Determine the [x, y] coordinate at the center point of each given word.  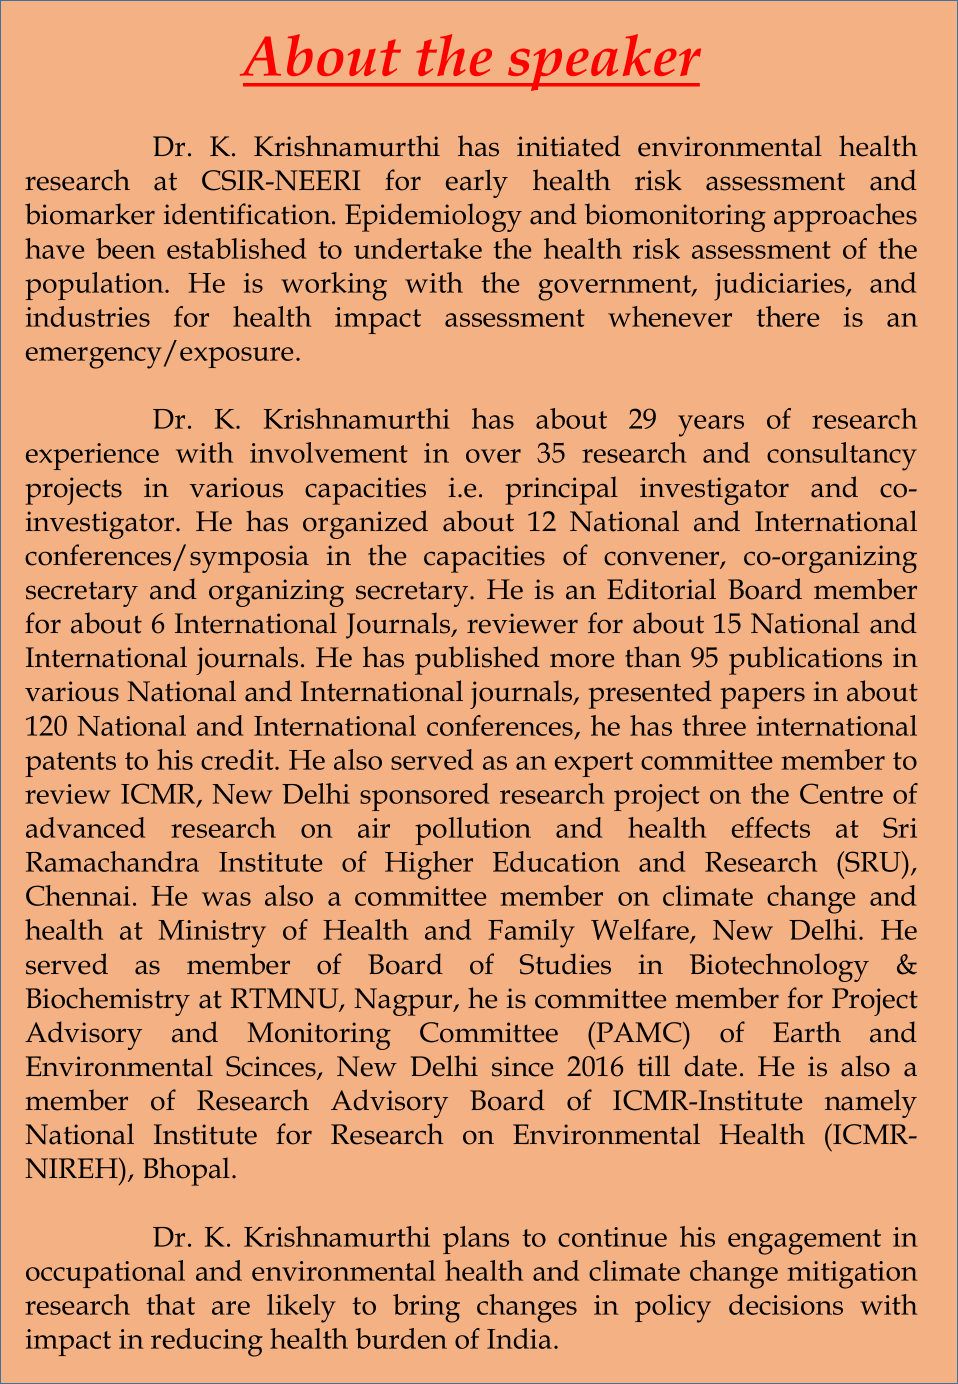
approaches [845, 217]
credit [238, 759]
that [170, 1304]
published [477, 660]
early [477, 183]
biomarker [90, 214]
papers [762, 698]
